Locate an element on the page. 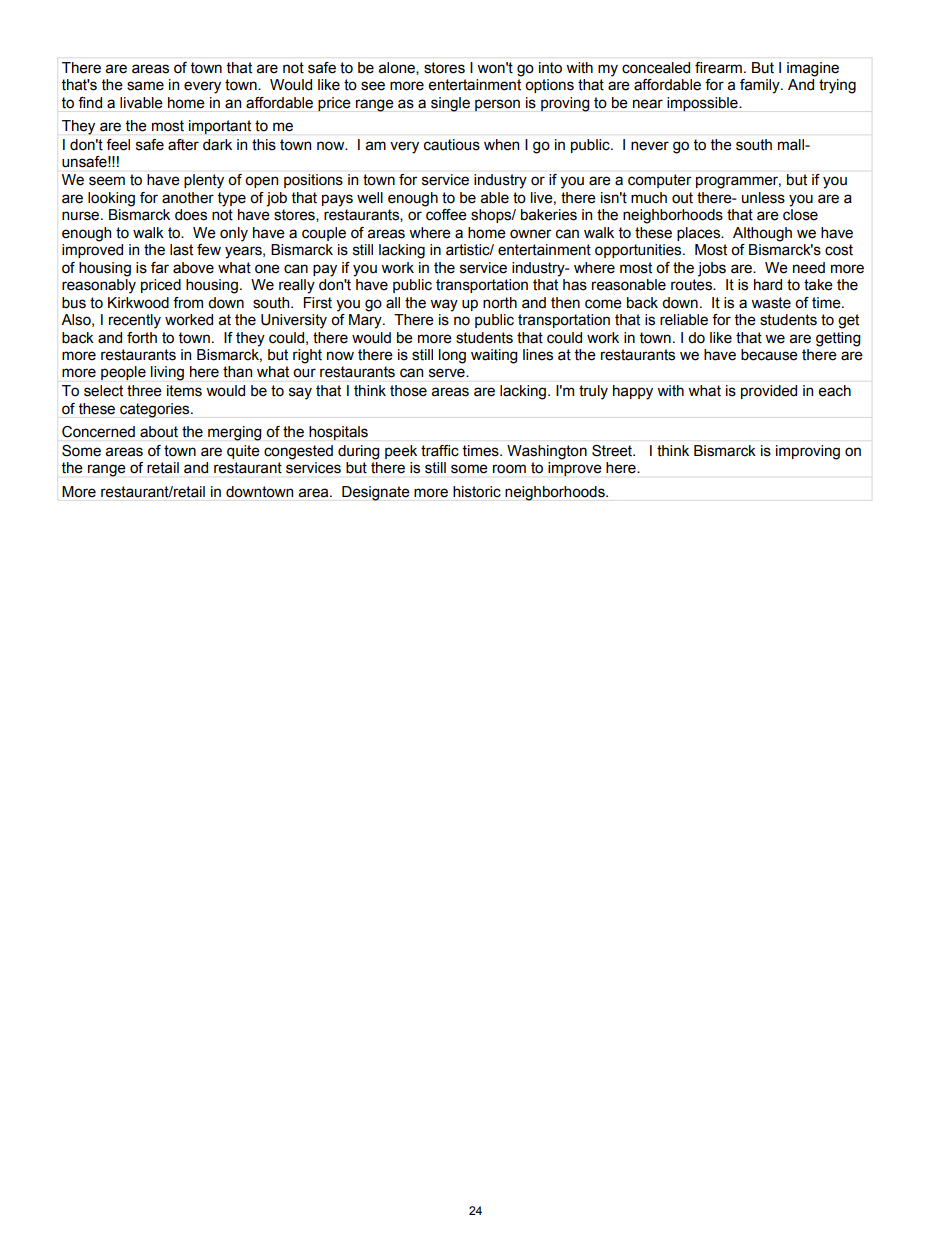 The width and height of the document is (952, 1233). living is located at coordinates (167, 373).
